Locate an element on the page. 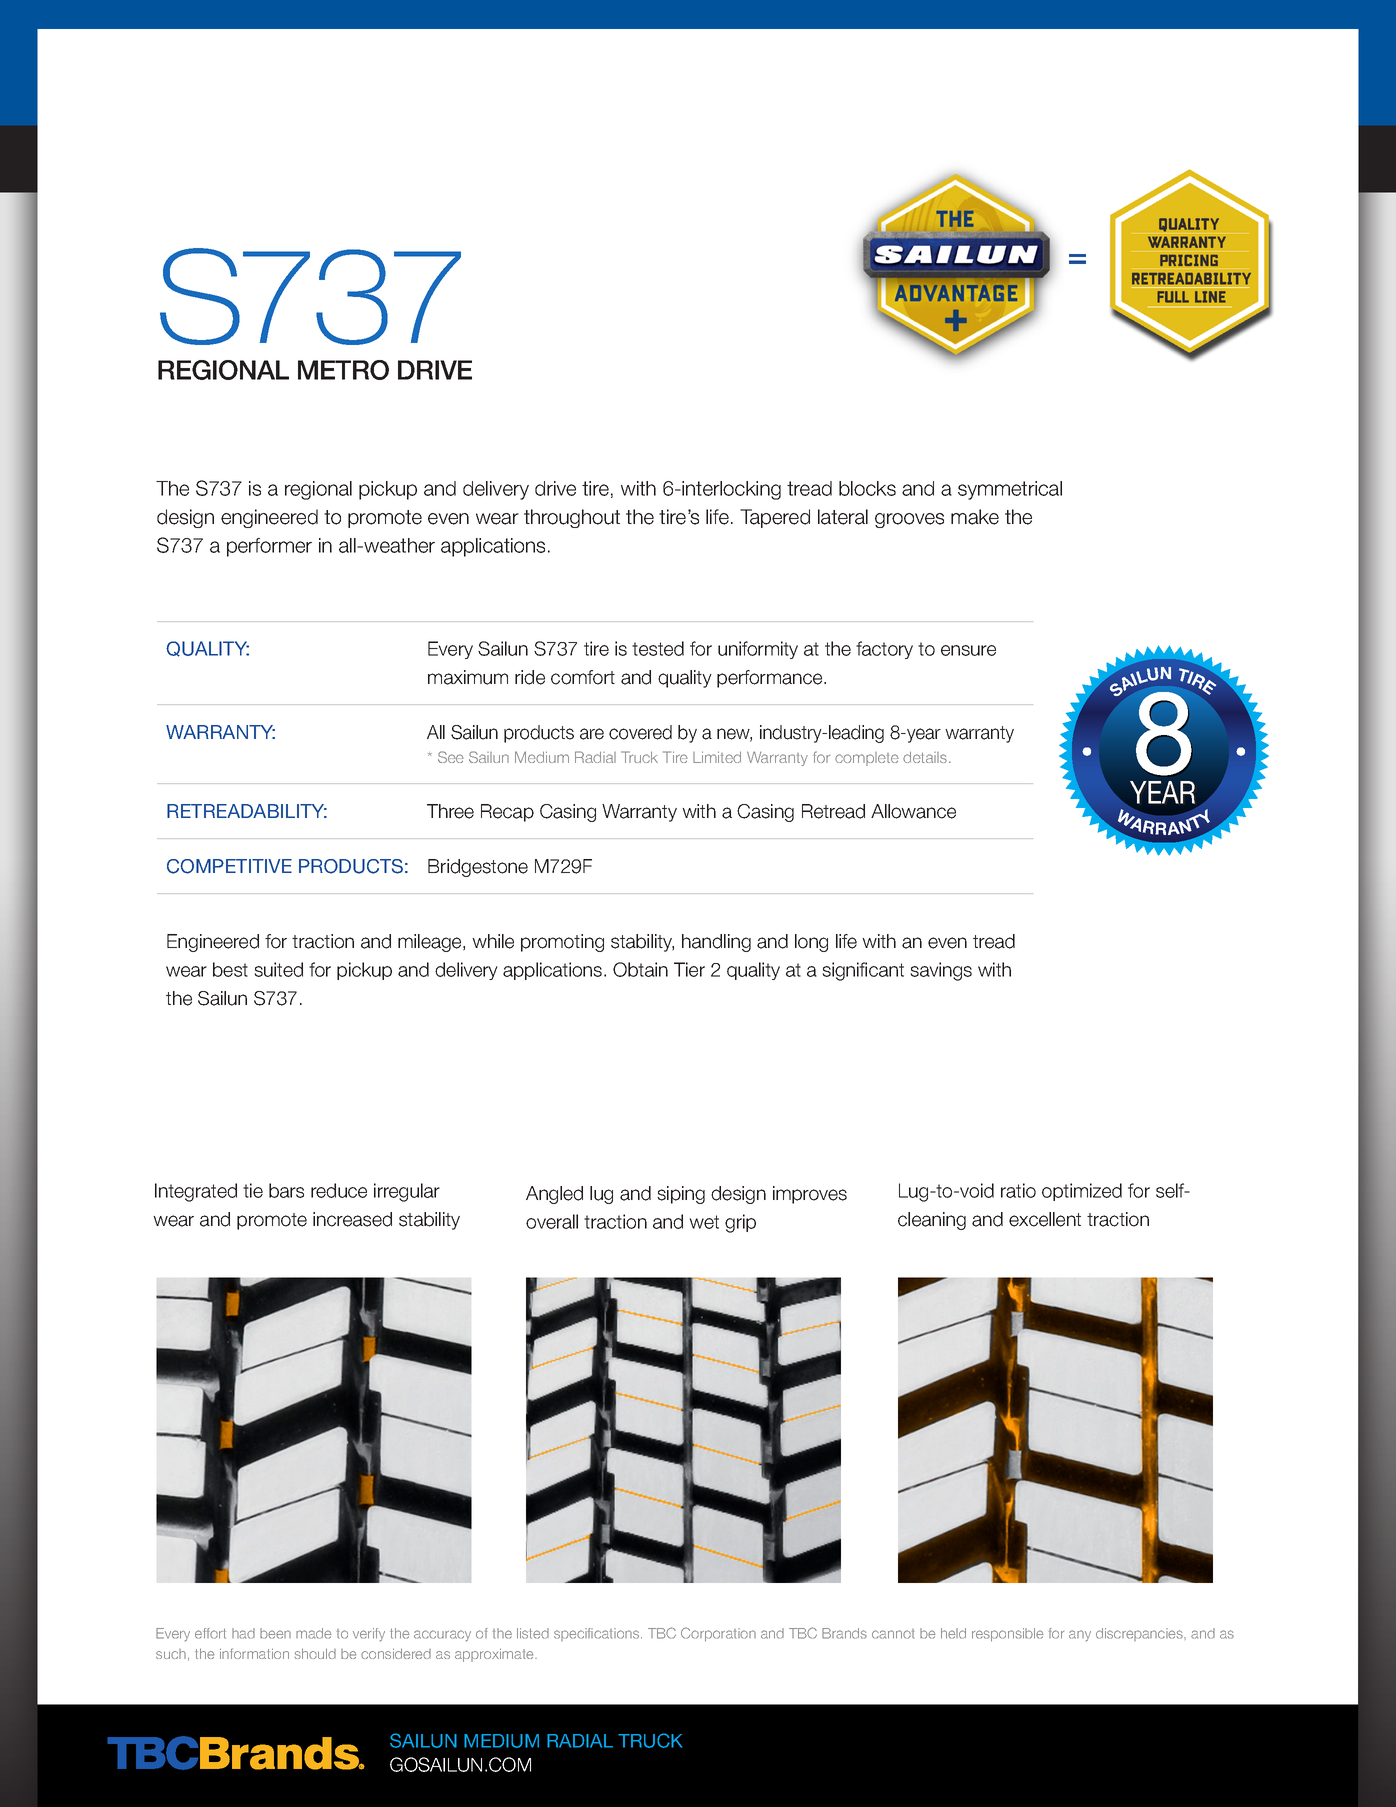 The width and height of the image is (1396, 1807). responsible is located at coordinates (1008, 1635).
